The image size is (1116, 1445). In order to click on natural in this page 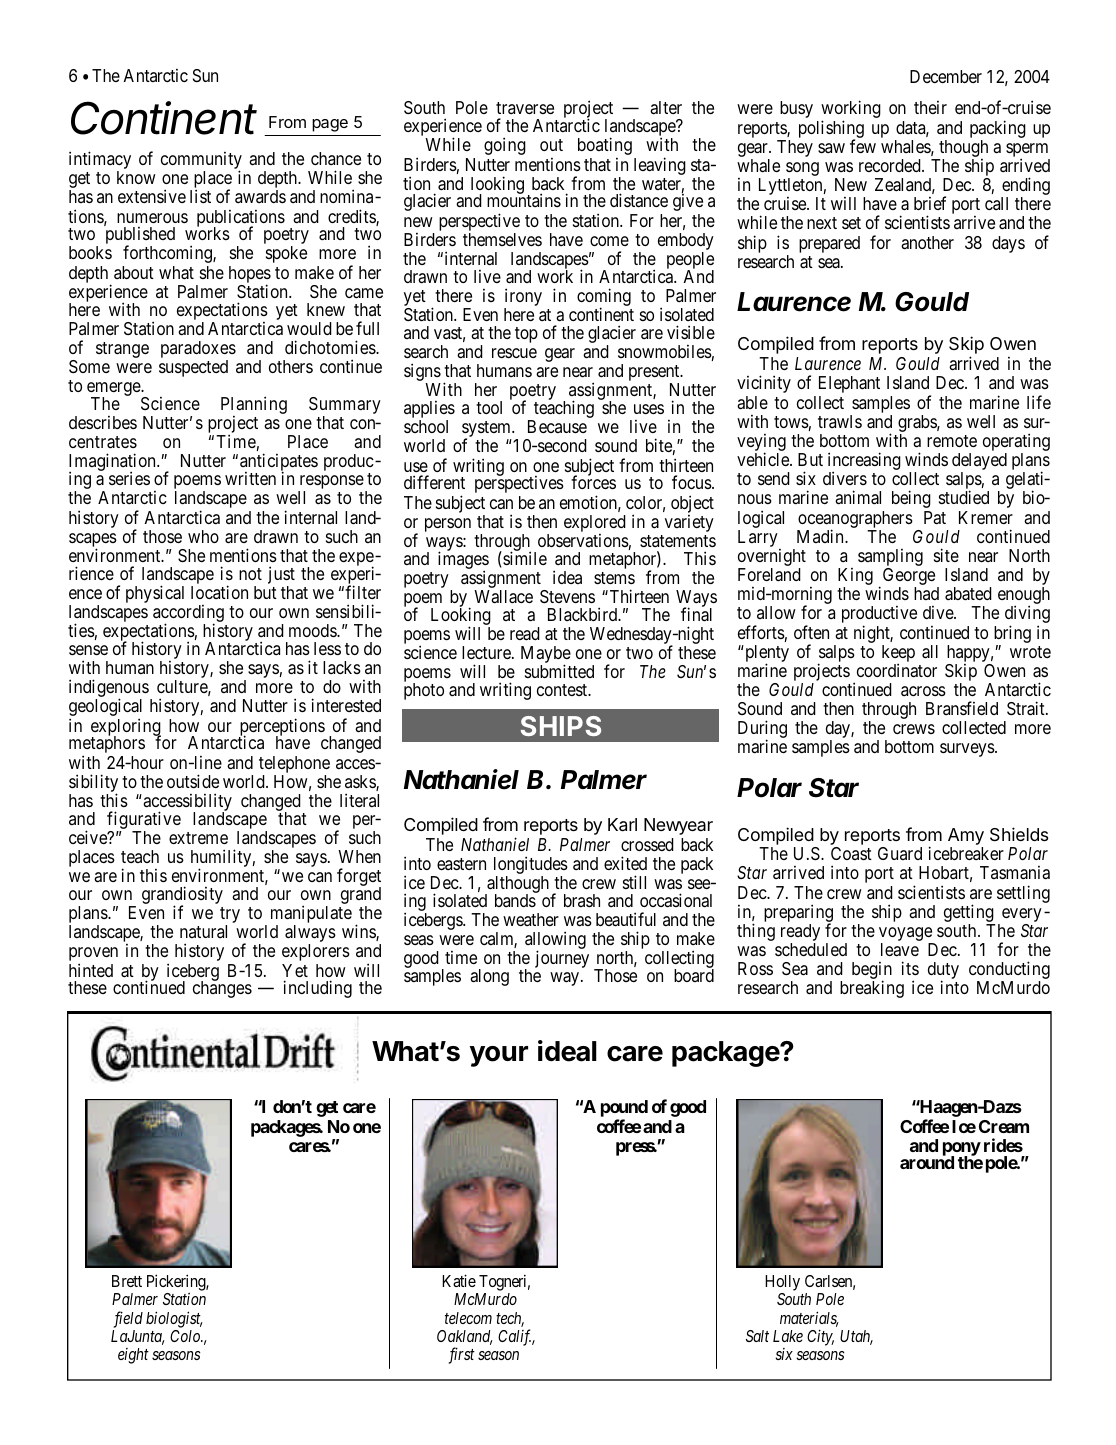, I will do `click(203, 931)`.
